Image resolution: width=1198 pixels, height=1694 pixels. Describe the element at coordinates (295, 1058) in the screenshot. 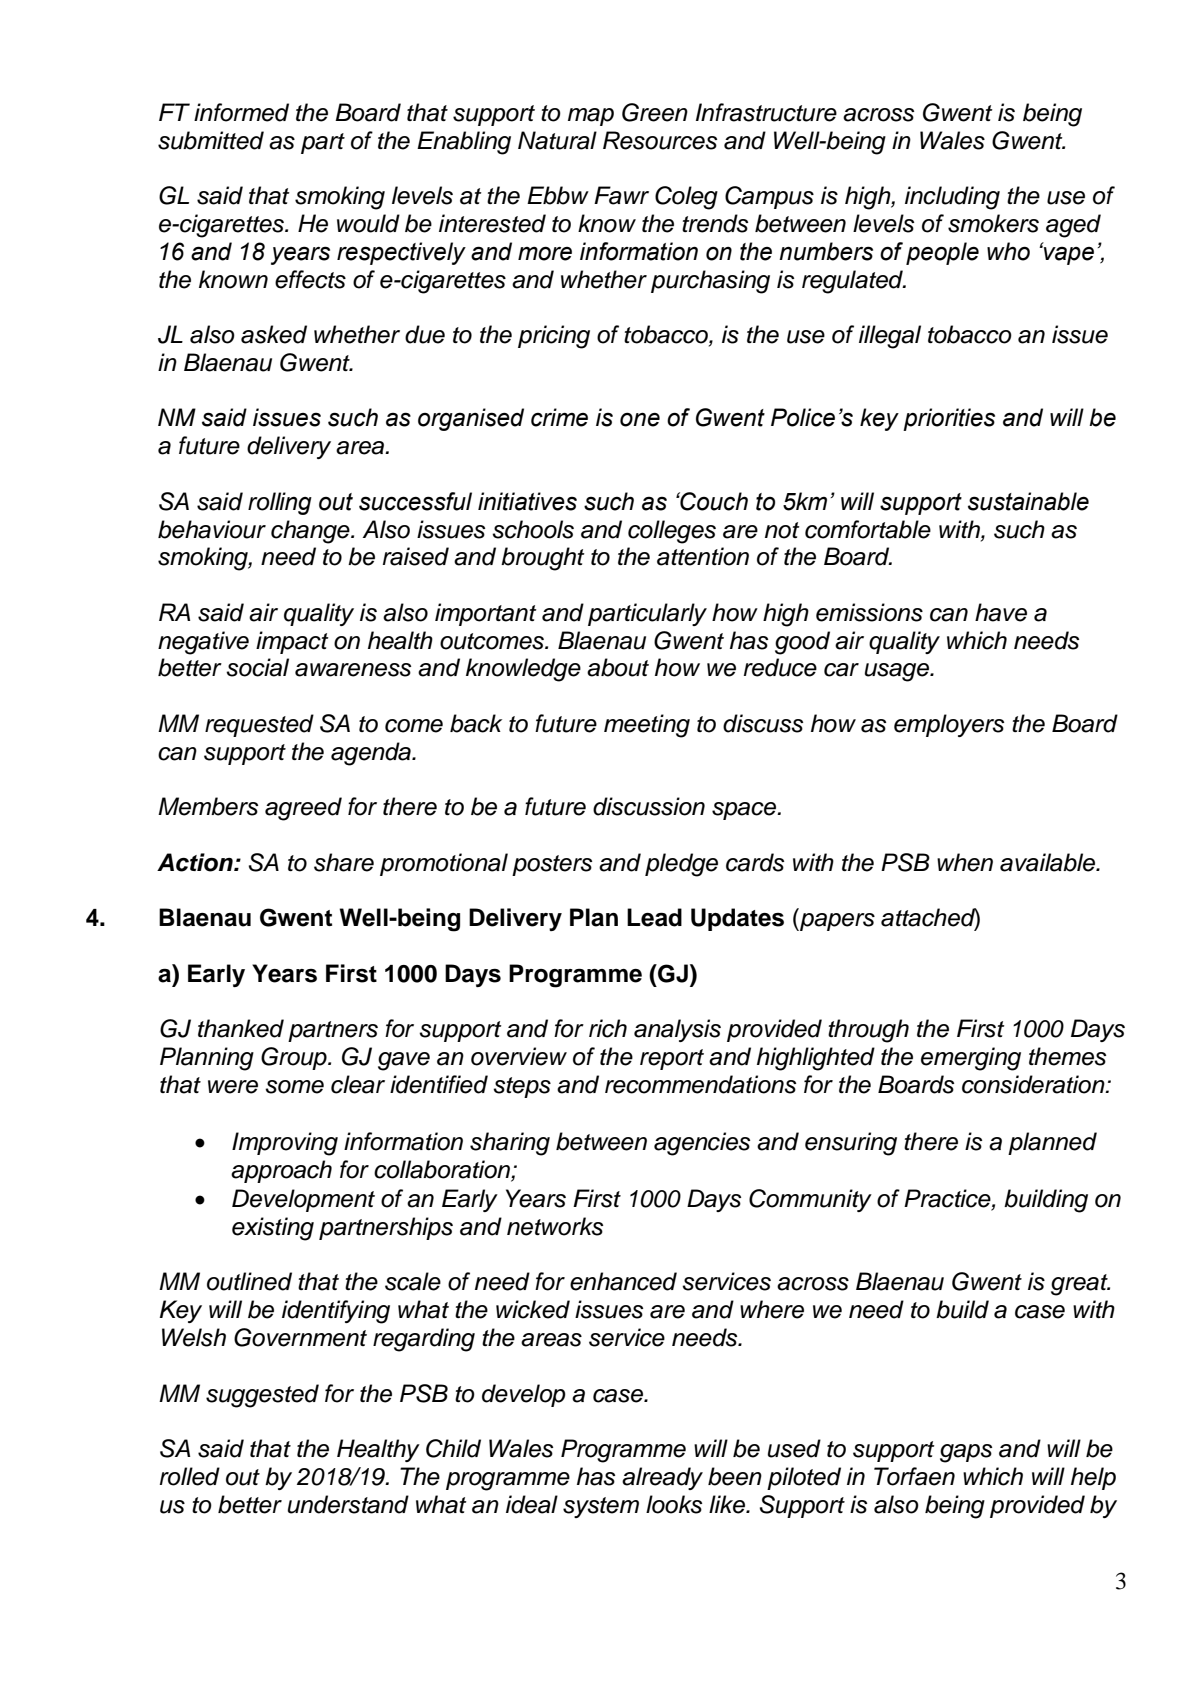

I see `Group` at that location.
